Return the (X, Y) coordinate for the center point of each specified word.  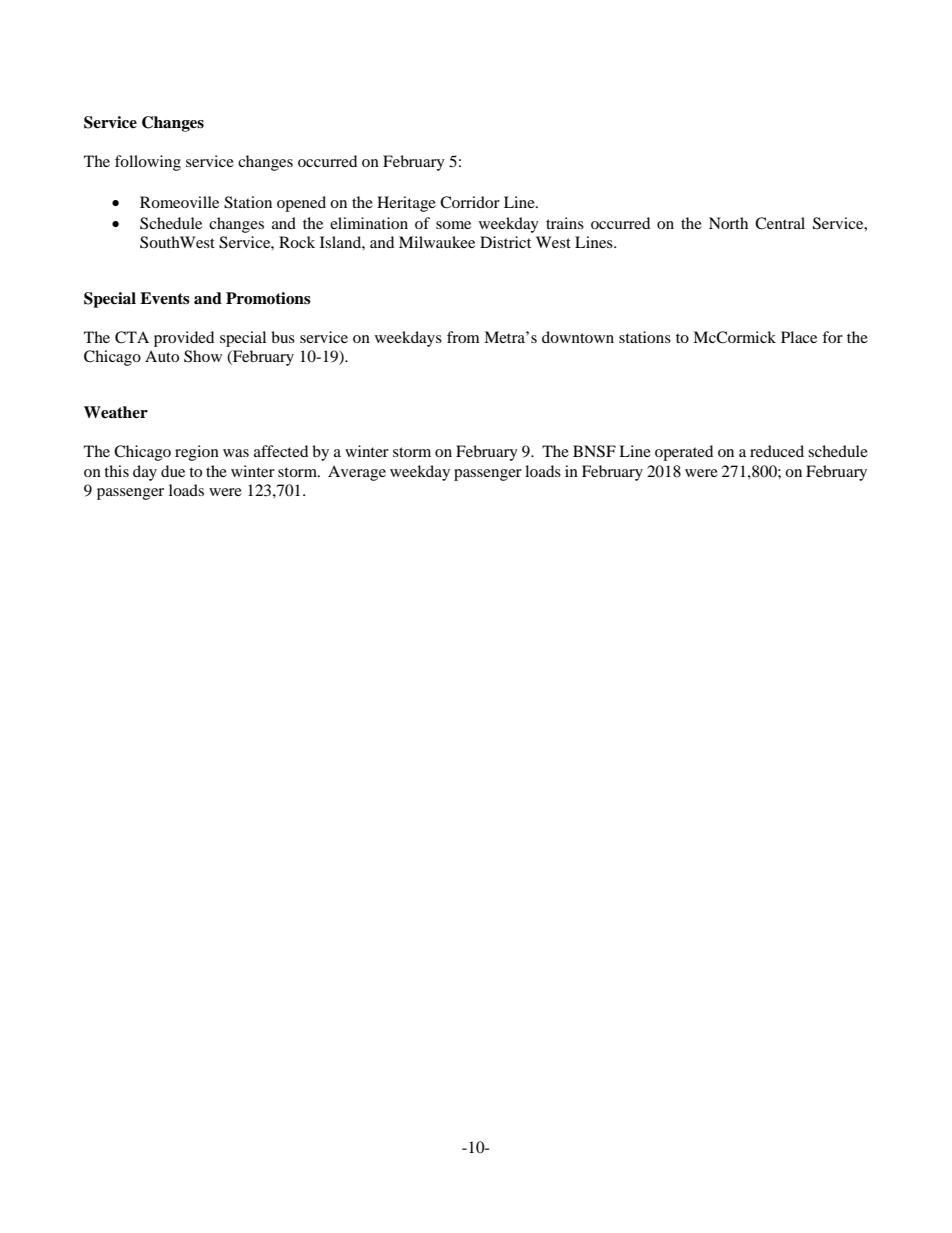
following (148, 163)
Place (799, 337)
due (173, 471)
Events (165, 298)
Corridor (470, 202)
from (463, 337)
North (728, 223)
